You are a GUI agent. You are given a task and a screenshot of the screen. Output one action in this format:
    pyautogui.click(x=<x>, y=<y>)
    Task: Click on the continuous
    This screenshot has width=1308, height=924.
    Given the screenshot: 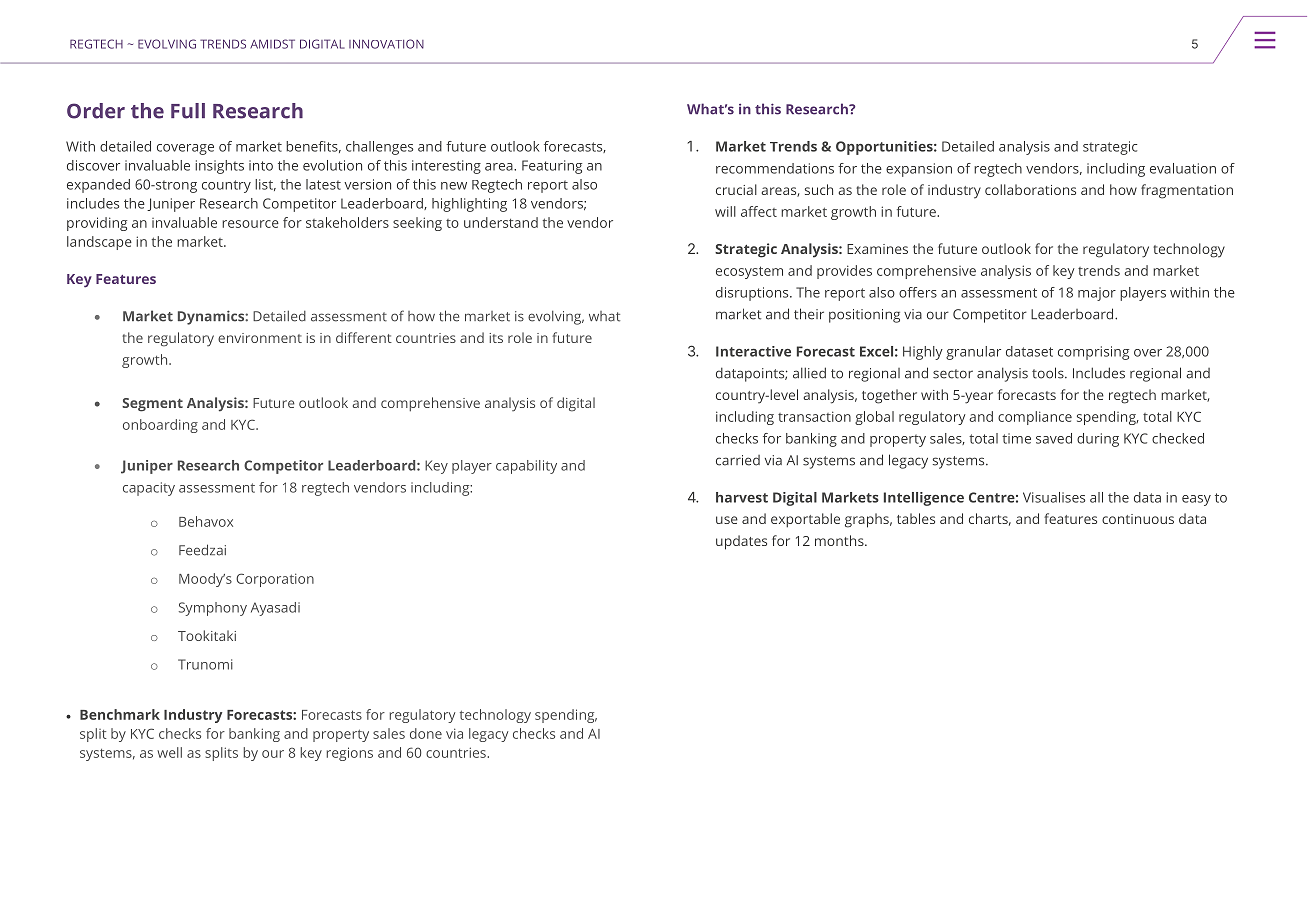 What is the action you would take?
    pyautogui.click(x=1138, y=519)
